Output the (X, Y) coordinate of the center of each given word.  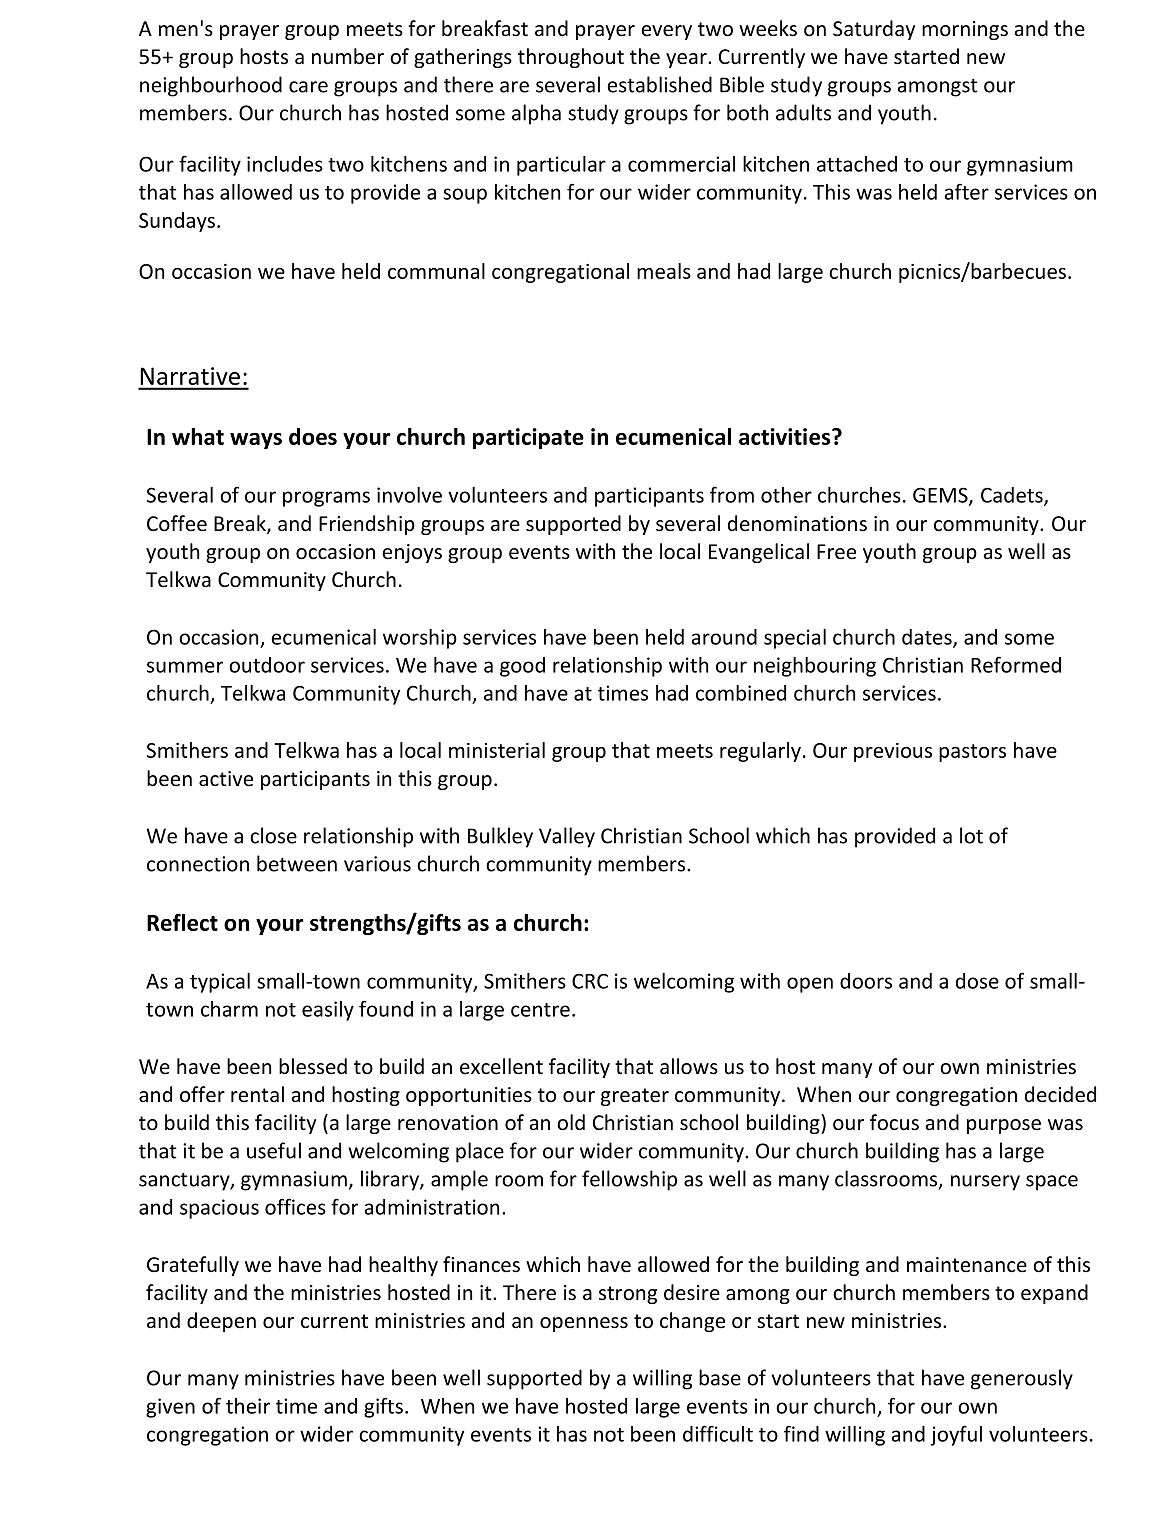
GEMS (941, 496)
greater (635, 1097)
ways (256, 441)
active (226, 779)
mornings (965, 30)
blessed (313, 1066)
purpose (1004, 1126)
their (248, 1406)
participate (528, 438)
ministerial (497, 750)
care (308, 87)
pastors (972, 753)
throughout (571, 58)
